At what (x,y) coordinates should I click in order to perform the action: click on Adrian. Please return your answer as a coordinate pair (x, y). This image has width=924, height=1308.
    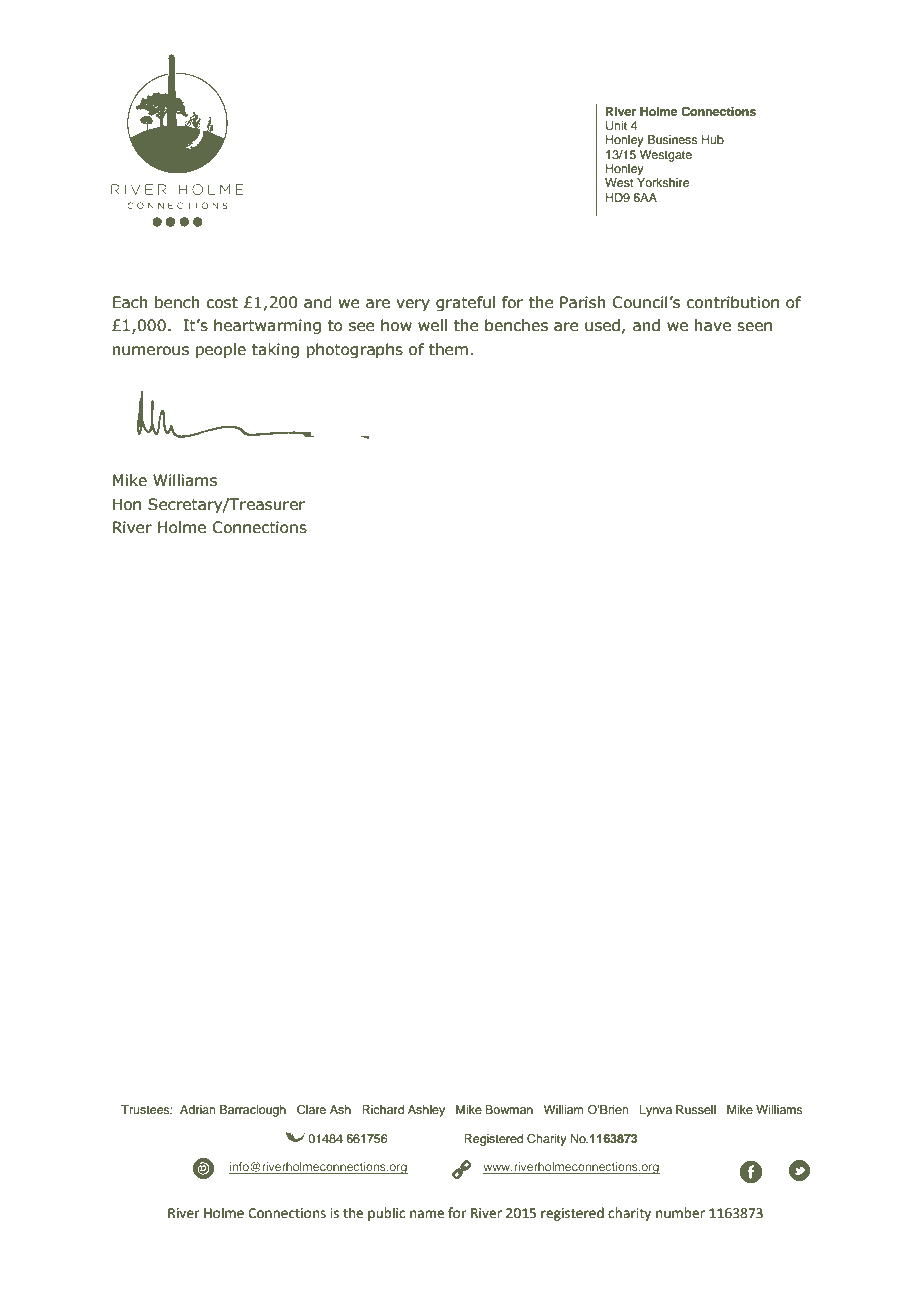
    Looking at the image, I should click on (198, 1109).
